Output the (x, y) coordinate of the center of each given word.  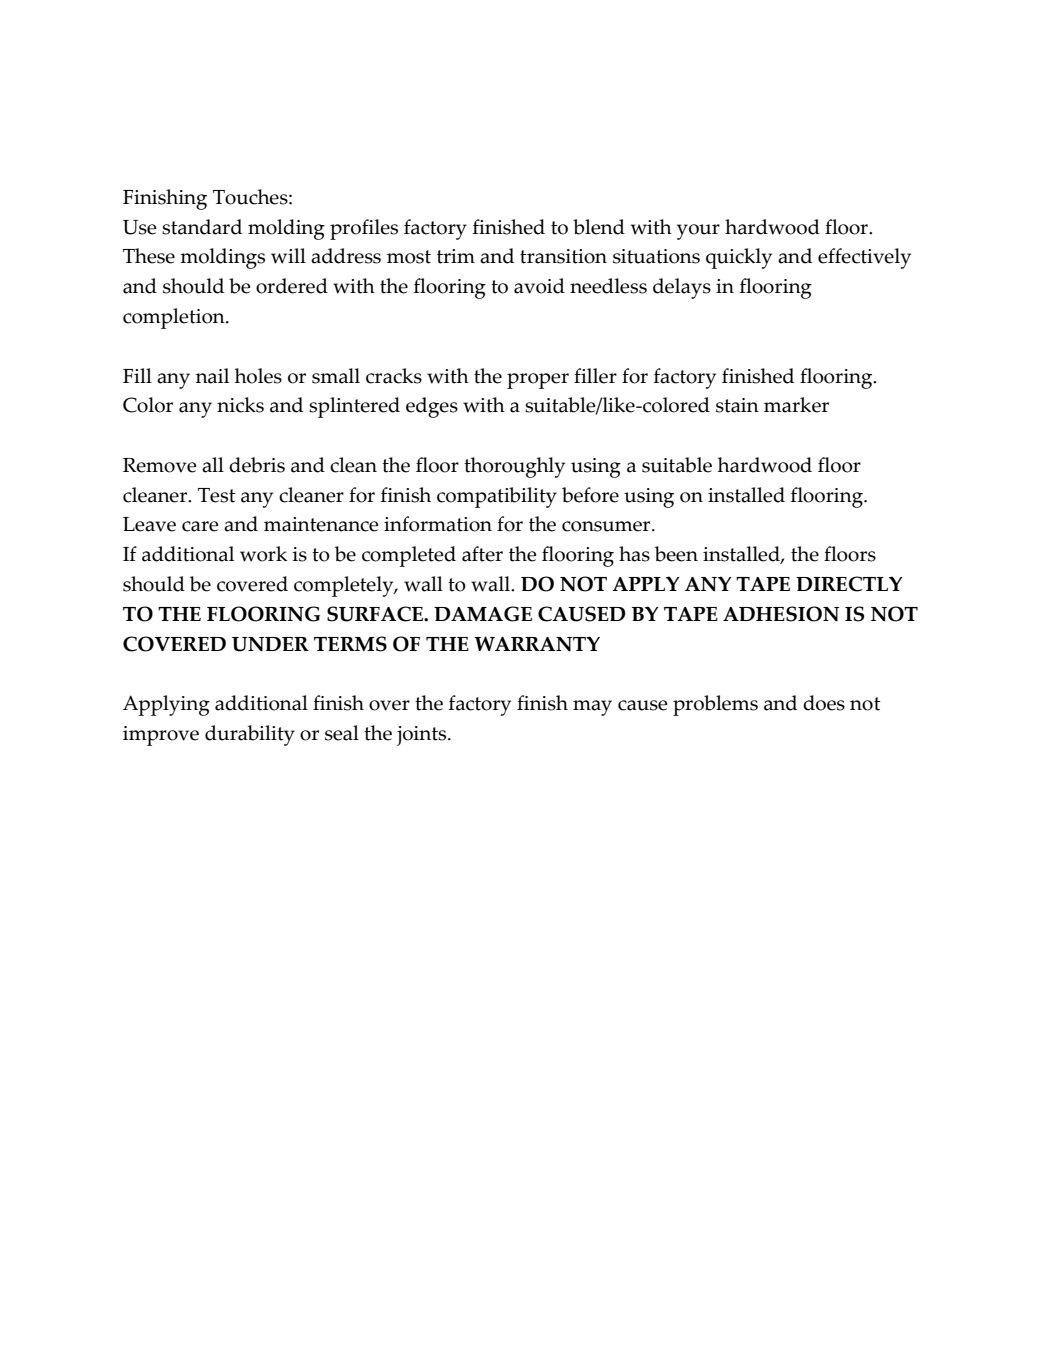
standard (202, 227)
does (824, 703)
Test (216, 495)
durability (250, 735)
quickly (739, 258)
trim (456, 256)
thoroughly (514, 467)
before (590, 495)
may (592, 708)
